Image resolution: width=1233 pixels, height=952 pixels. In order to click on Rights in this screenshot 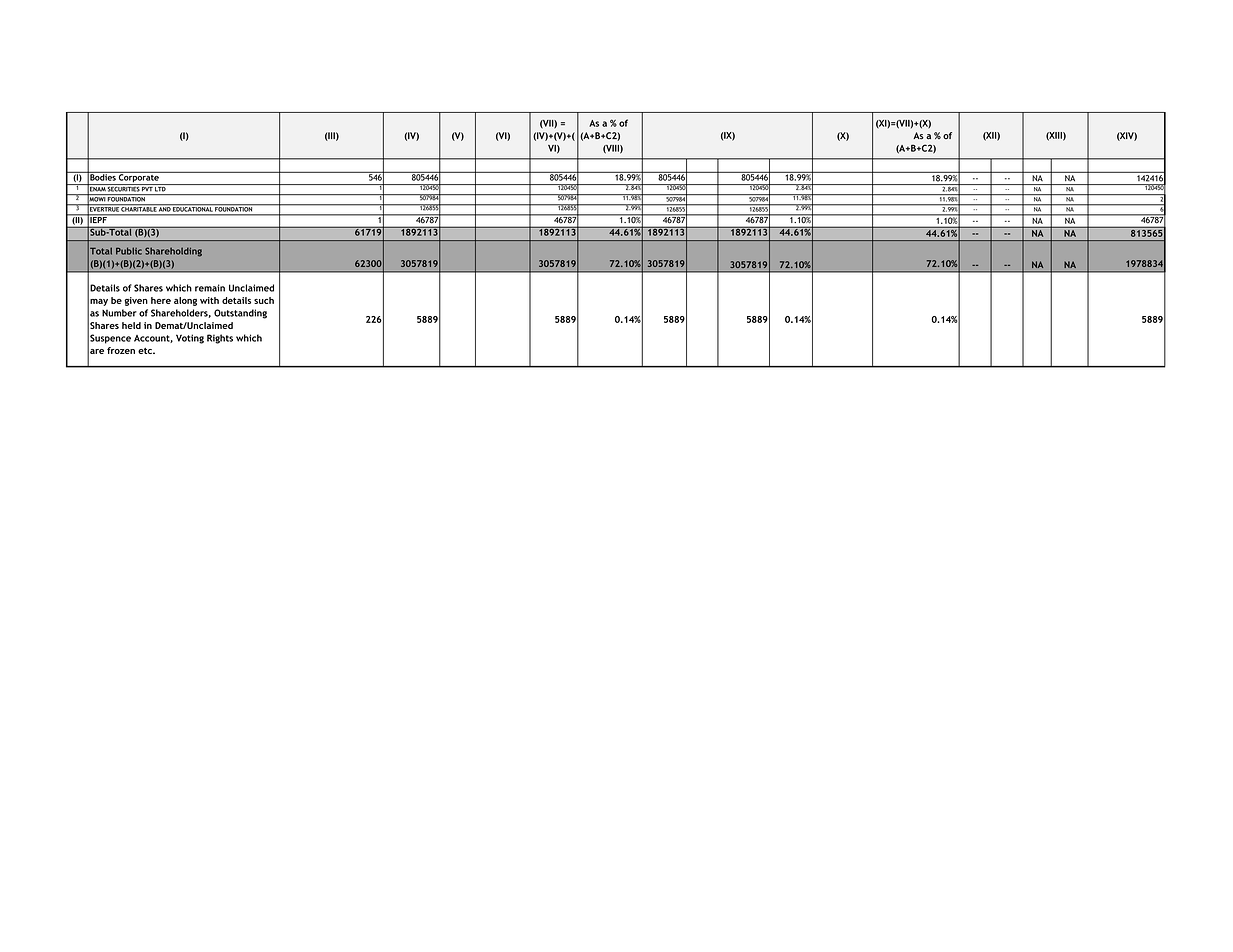, I will do `click(220, 339)`.
